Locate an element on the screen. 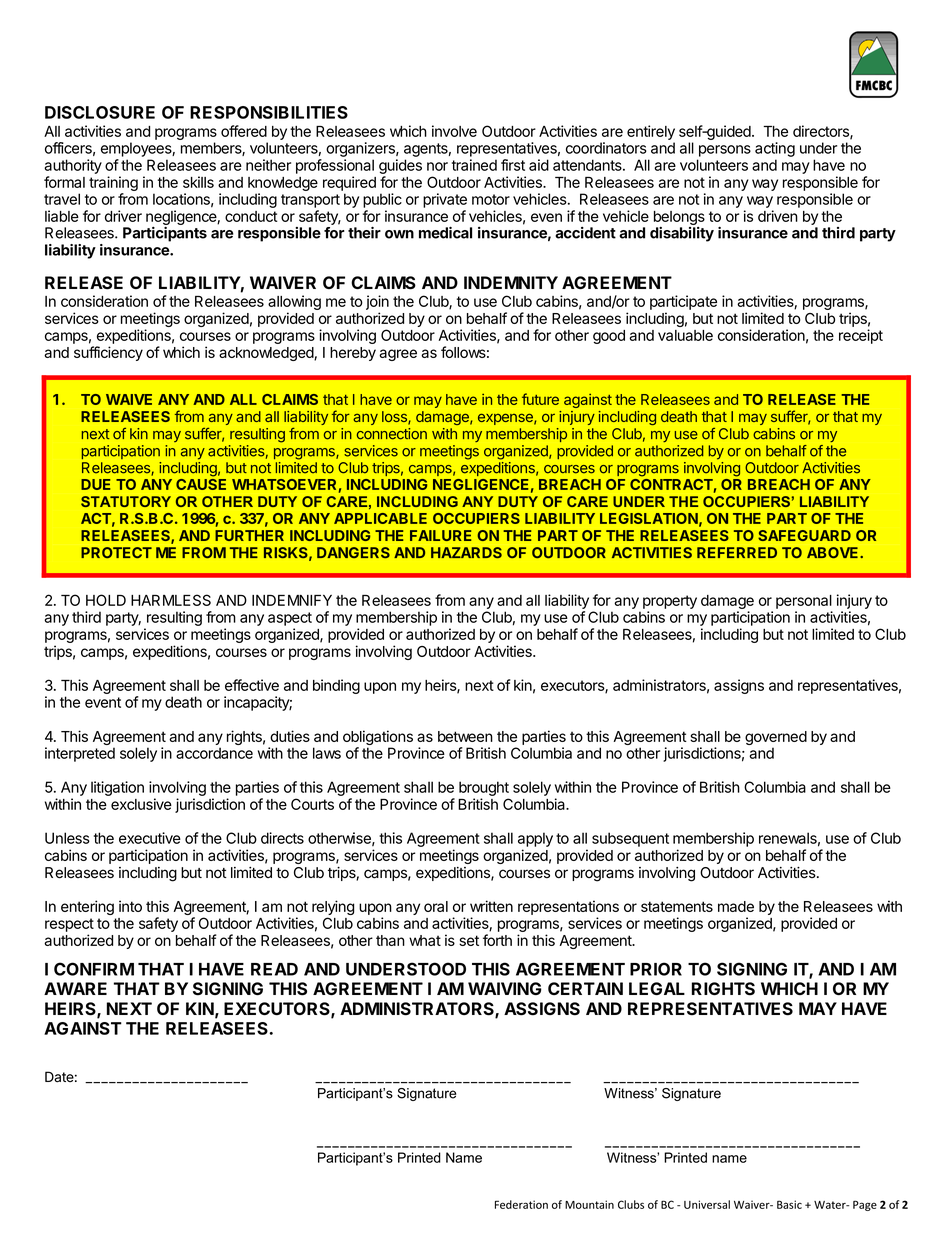 The width and height of the screenshot is (952, 1233). HAZARDS is located at coordinates (466, 552).
